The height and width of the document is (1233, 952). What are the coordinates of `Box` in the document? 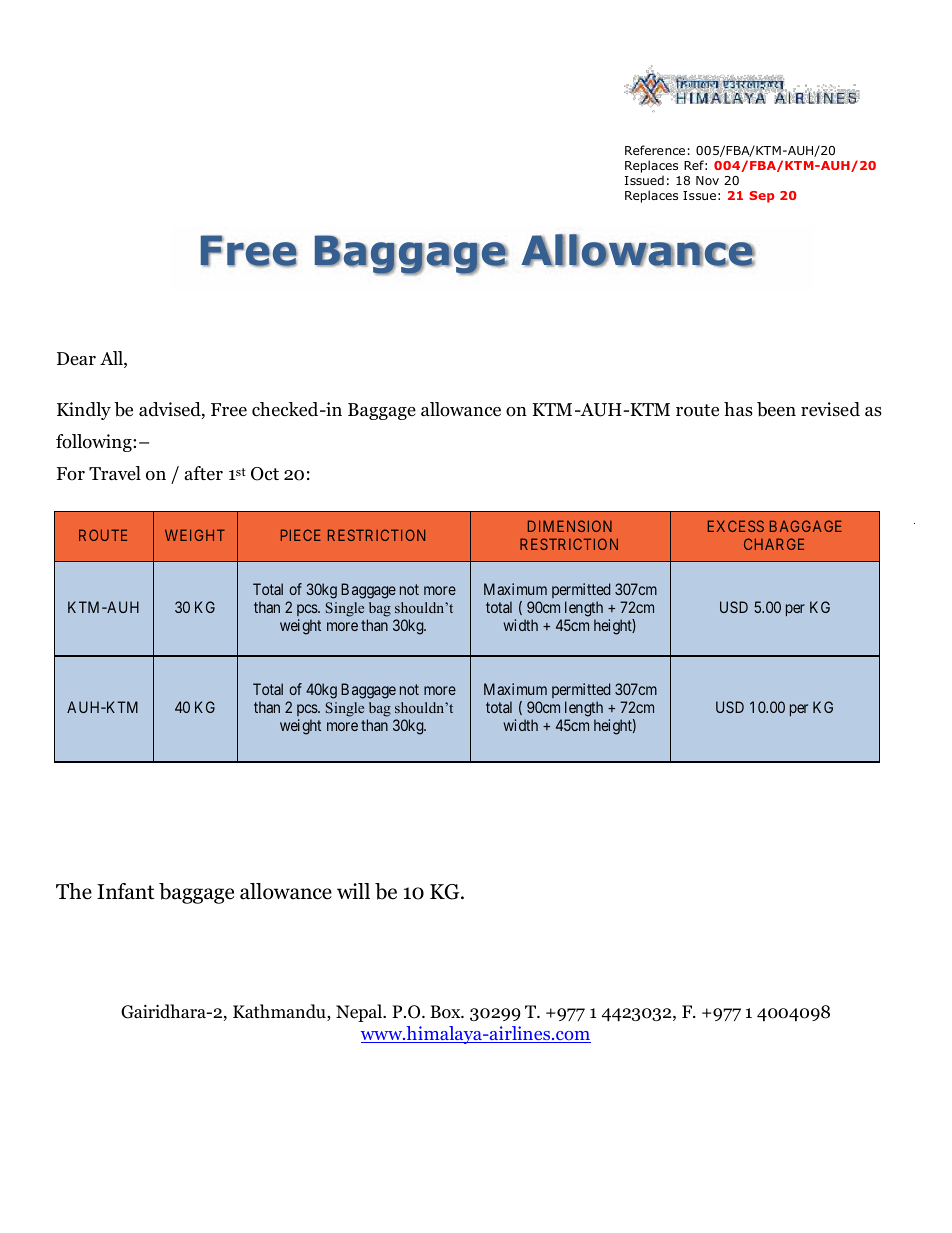 It's located at (446, 1012).
